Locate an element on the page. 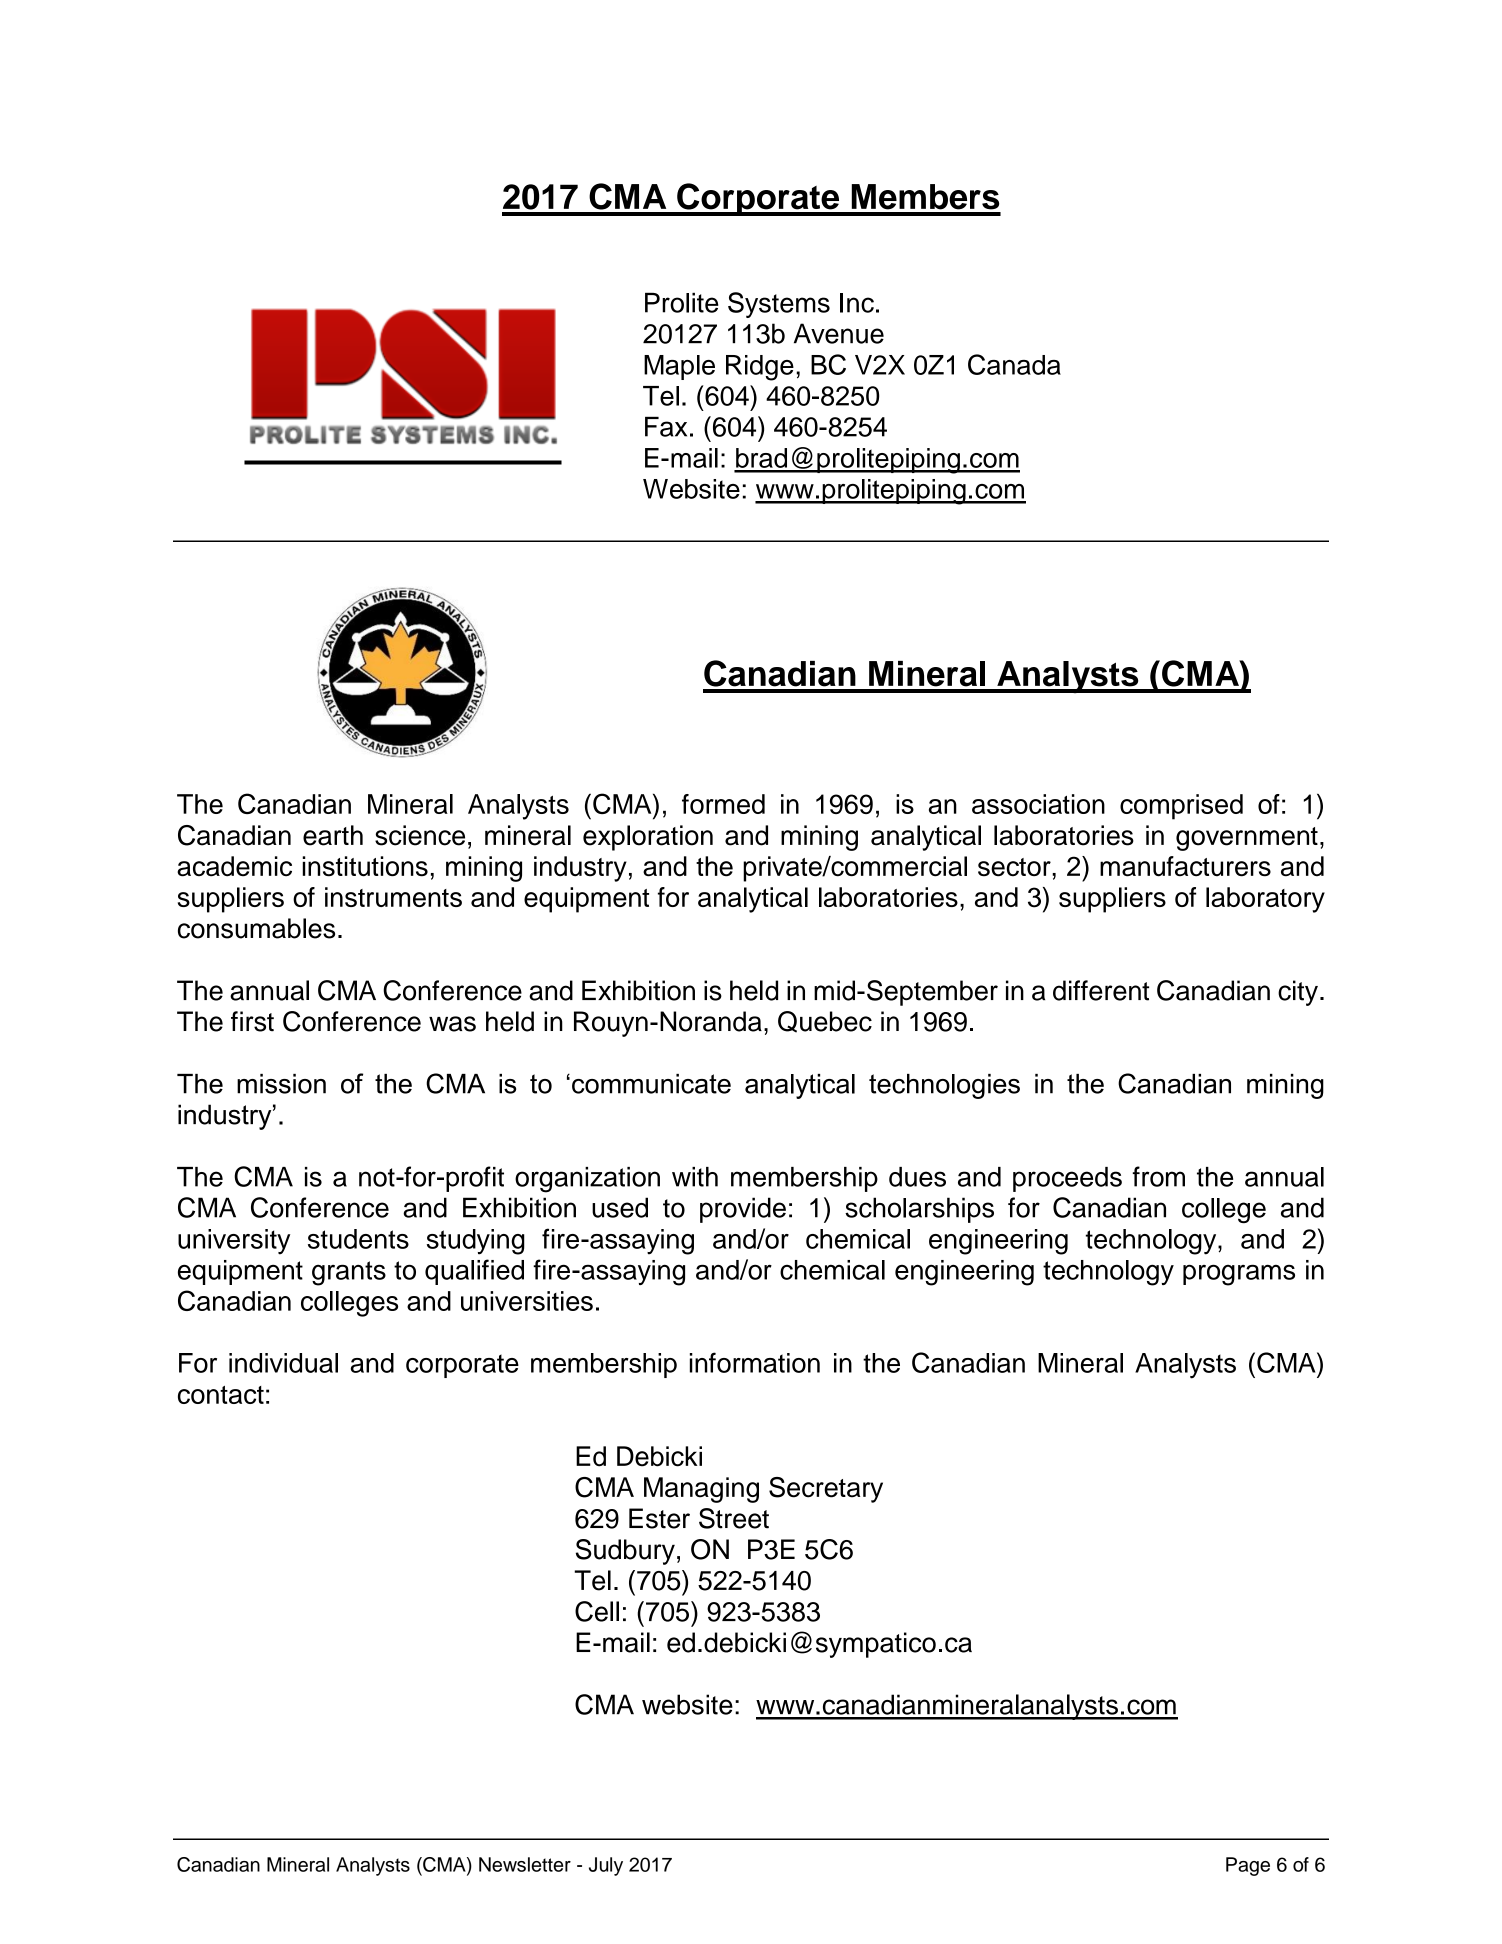 This image has width=1502, height=1944. Newsletter is located at coordinates (525, 1864).
